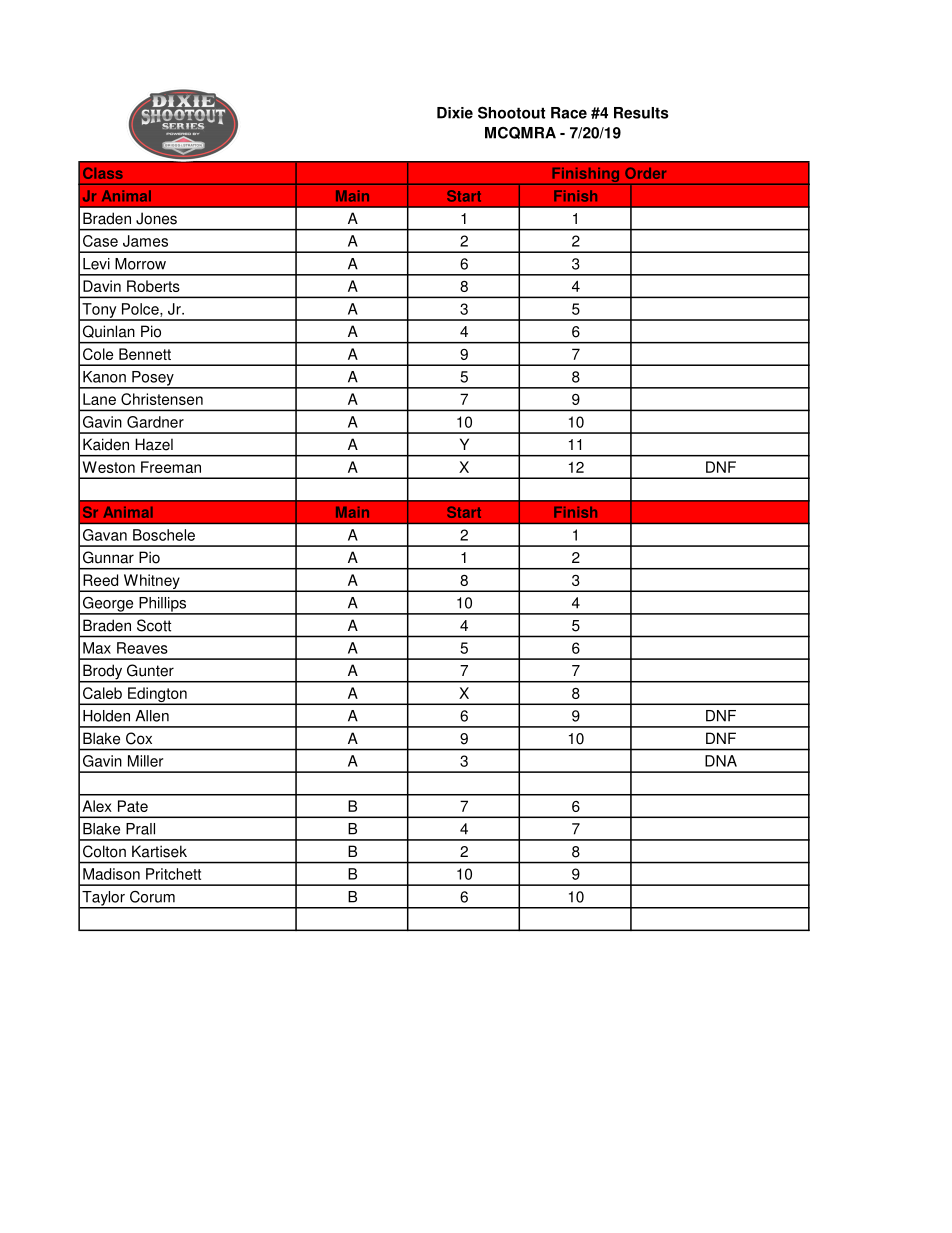  I want to click on Results, so click(641, 113).
